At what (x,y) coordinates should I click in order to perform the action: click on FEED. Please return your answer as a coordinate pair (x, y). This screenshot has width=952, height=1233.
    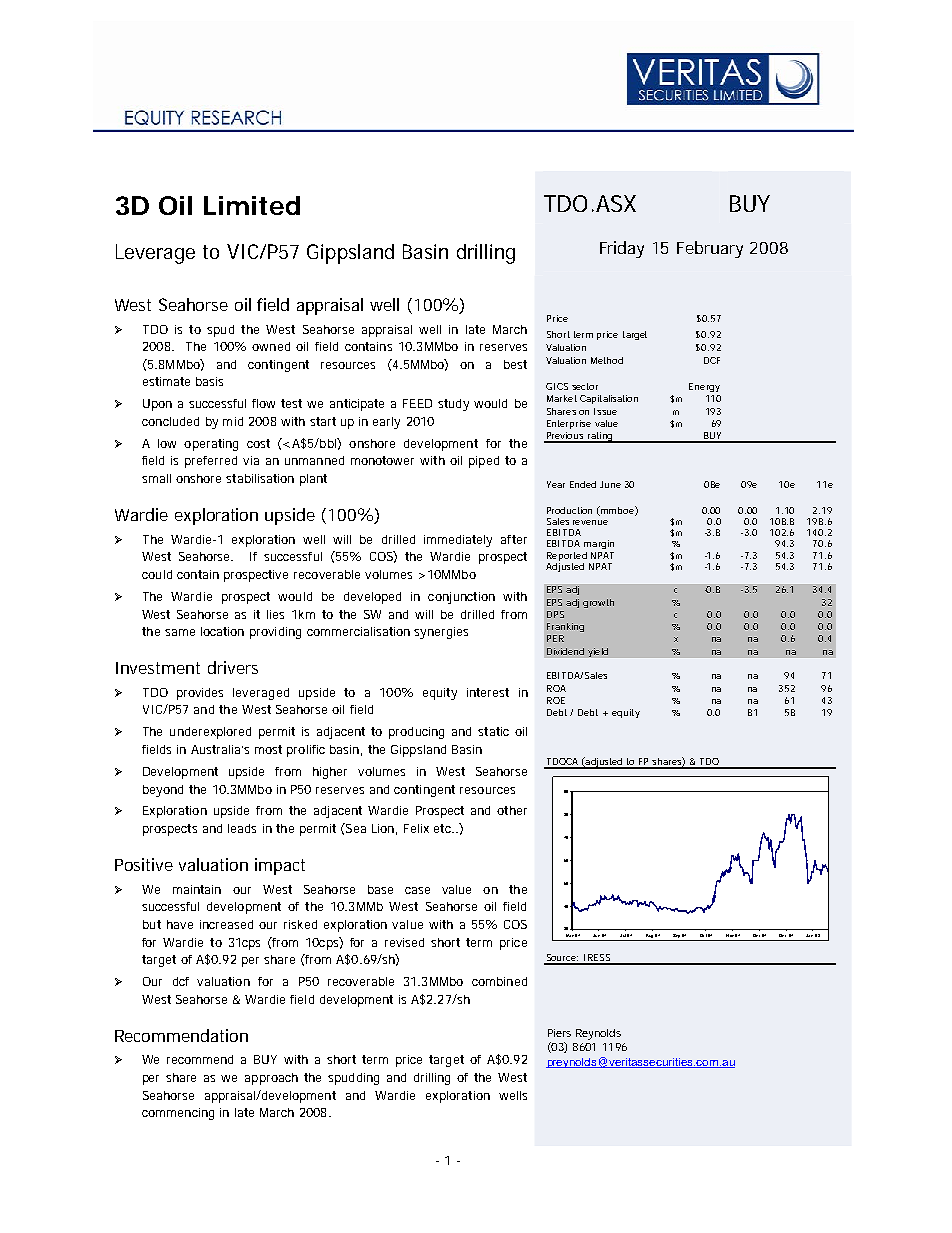
    Looking at the image, I should click on (417, 403).
